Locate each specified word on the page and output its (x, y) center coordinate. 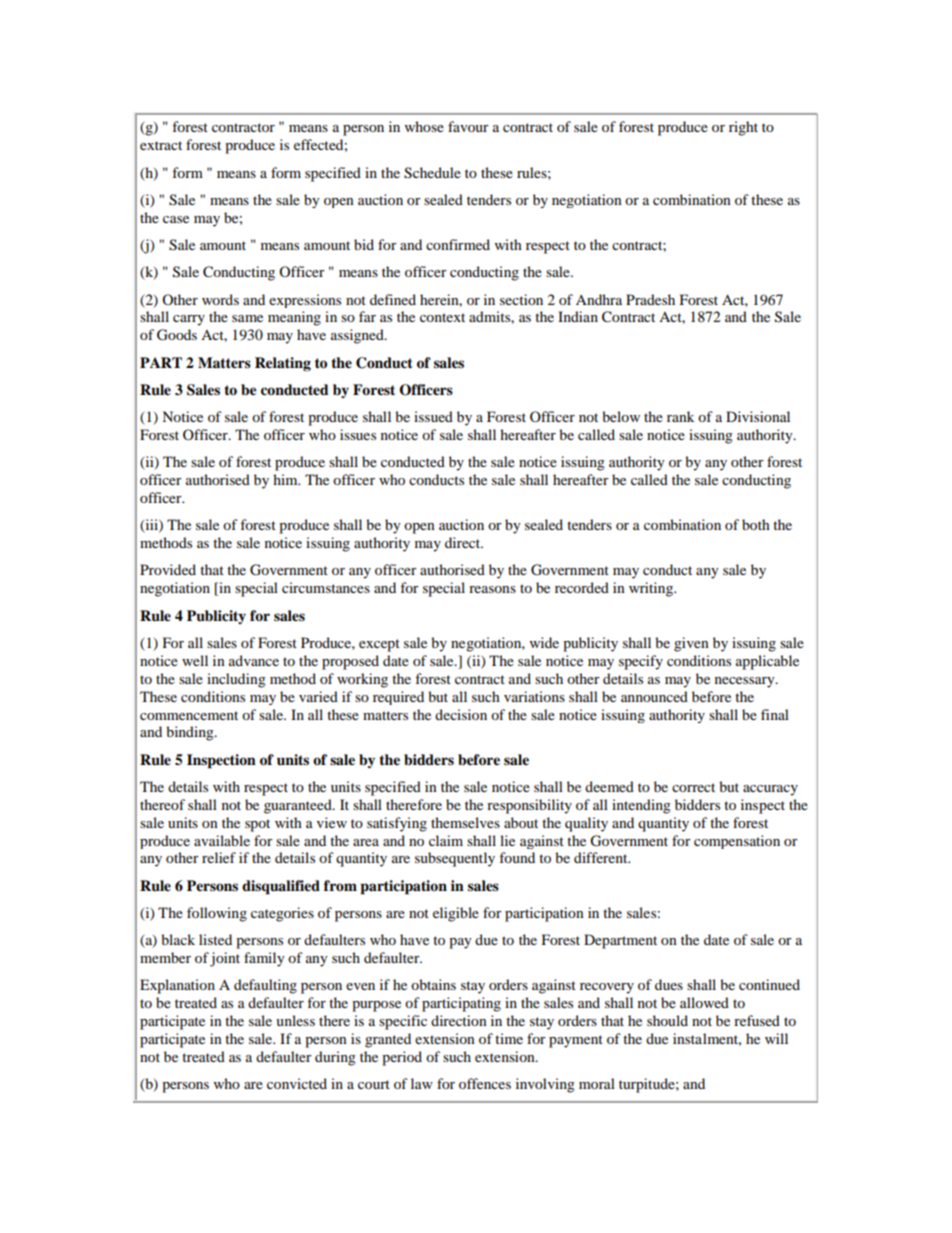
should (667, 1020)
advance (254, 660)
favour (468, 126)
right (743, 128)
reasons (492, 589)
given (691, 644)
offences (485, 1083)
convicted (297, 1083)
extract (161, 145)
